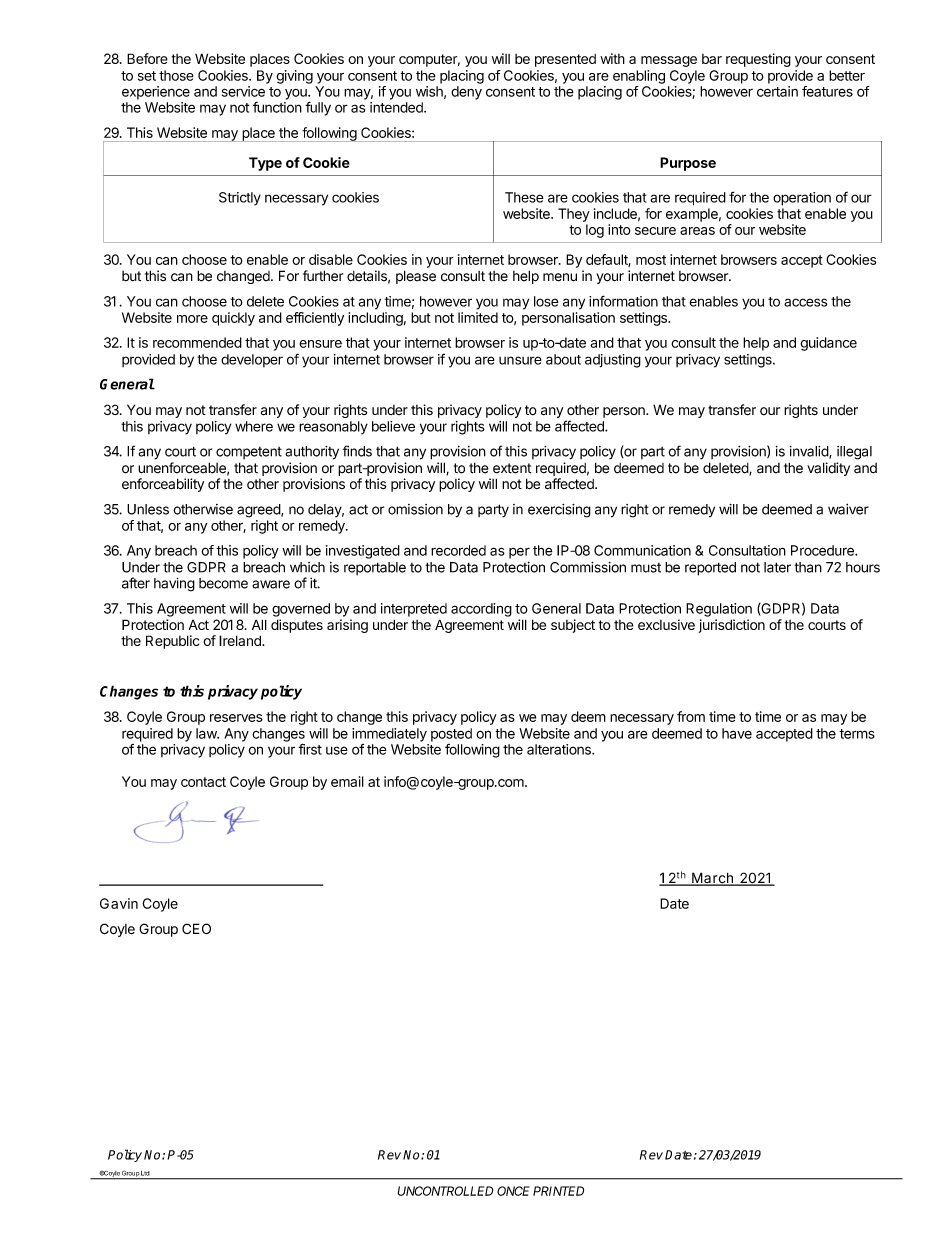 The height and width of the screenshot is (1233, 952). What do you see at coordinates (737, 733) in the screenshot?
I see `have` at bounding box center [737, 733].
